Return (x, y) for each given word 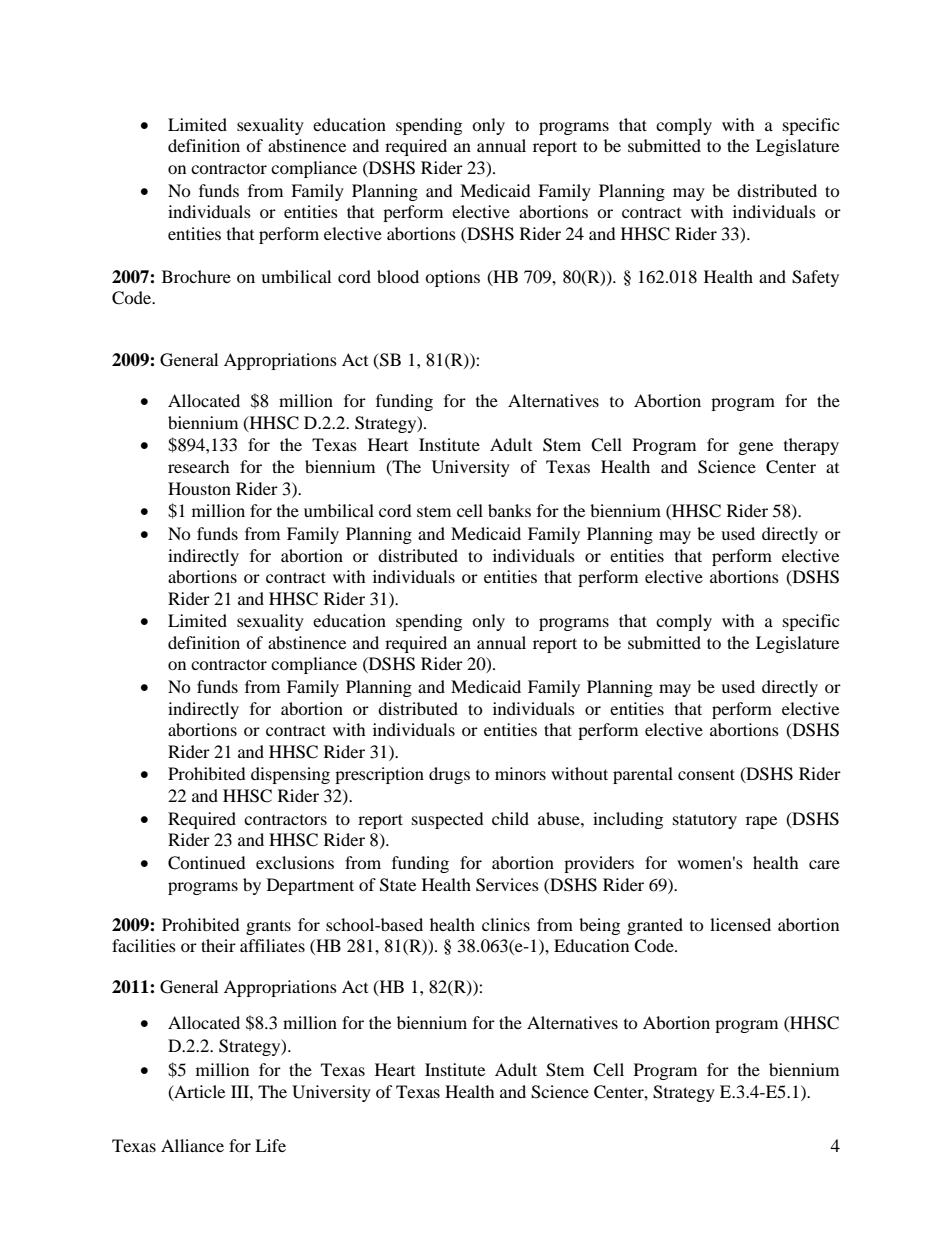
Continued (207, 863)
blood (398, 276)
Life (270, 1145)
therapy (811, 446)
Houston (199, 488)
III (241, 1091)
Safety (815, 278)
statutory (705, 821)
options (452, 278)
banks (509, 510)
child (510, 818)
